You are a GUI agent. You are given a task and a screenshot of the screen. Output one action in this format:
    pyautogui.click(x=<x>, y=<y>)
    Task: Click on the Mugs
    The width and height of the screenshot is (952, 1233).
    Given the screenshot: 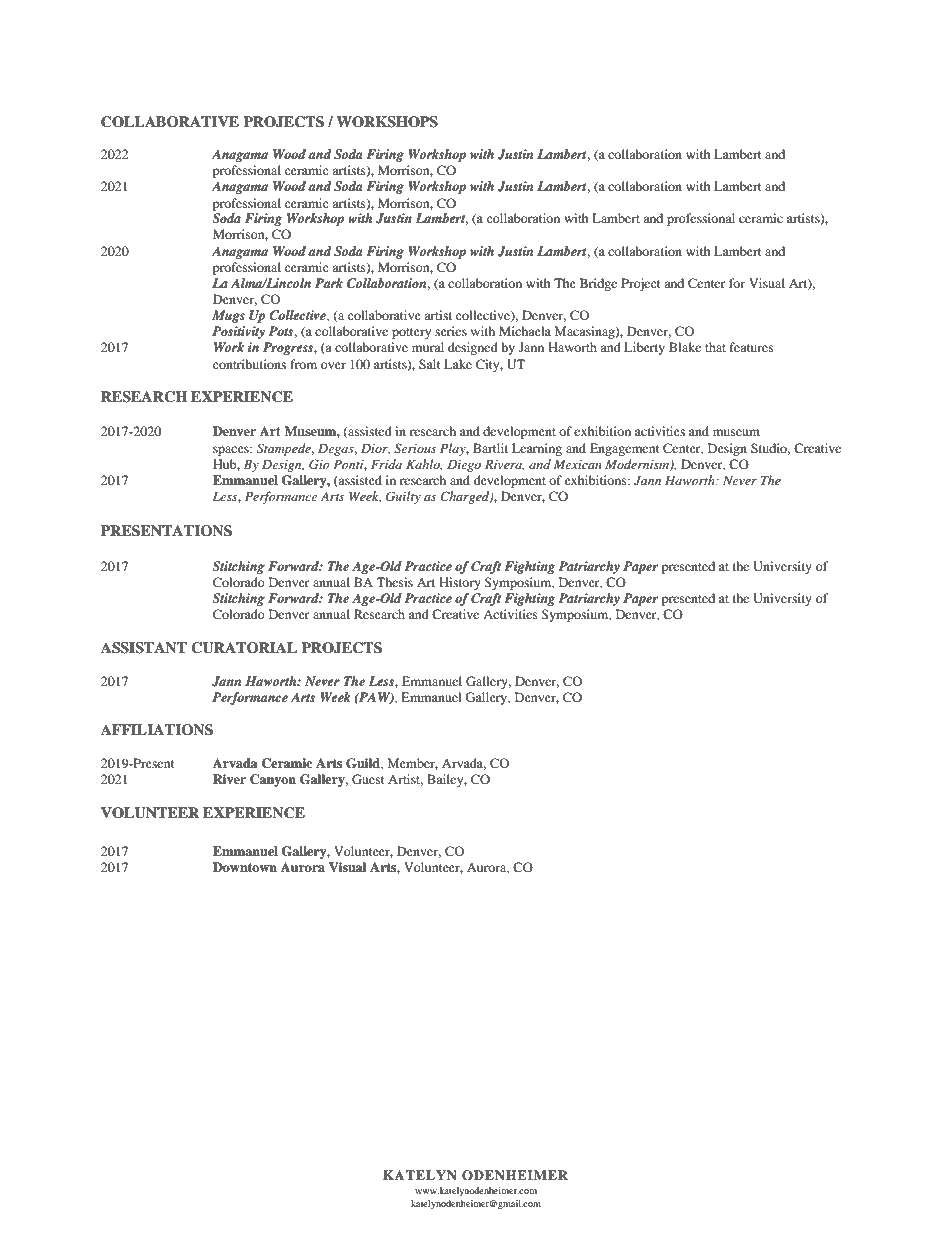 What is the action you would take?
    pyautogui.click(x=228, y=316)
